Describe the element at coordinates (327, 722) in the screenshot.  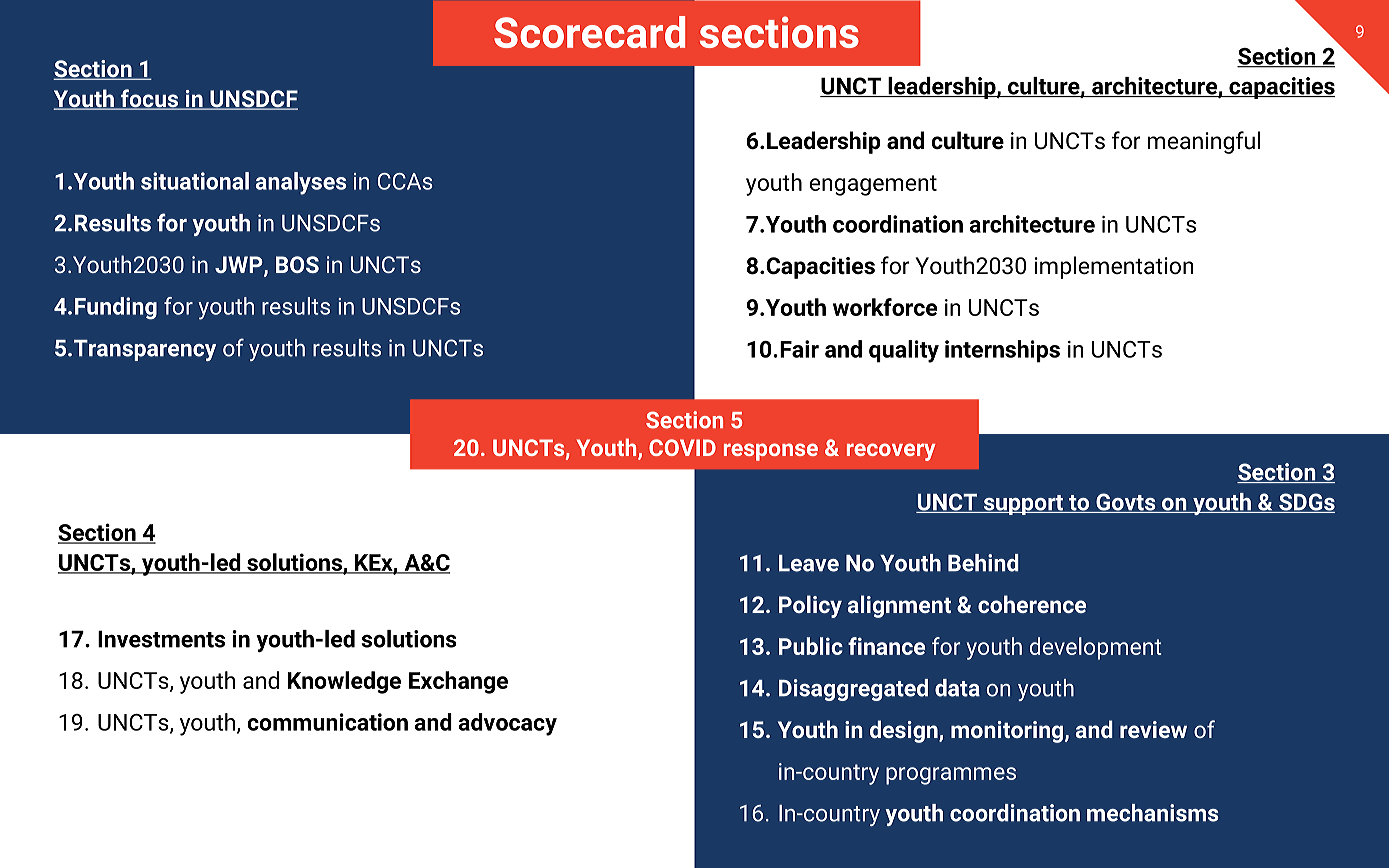
I see `communication` at that location.
